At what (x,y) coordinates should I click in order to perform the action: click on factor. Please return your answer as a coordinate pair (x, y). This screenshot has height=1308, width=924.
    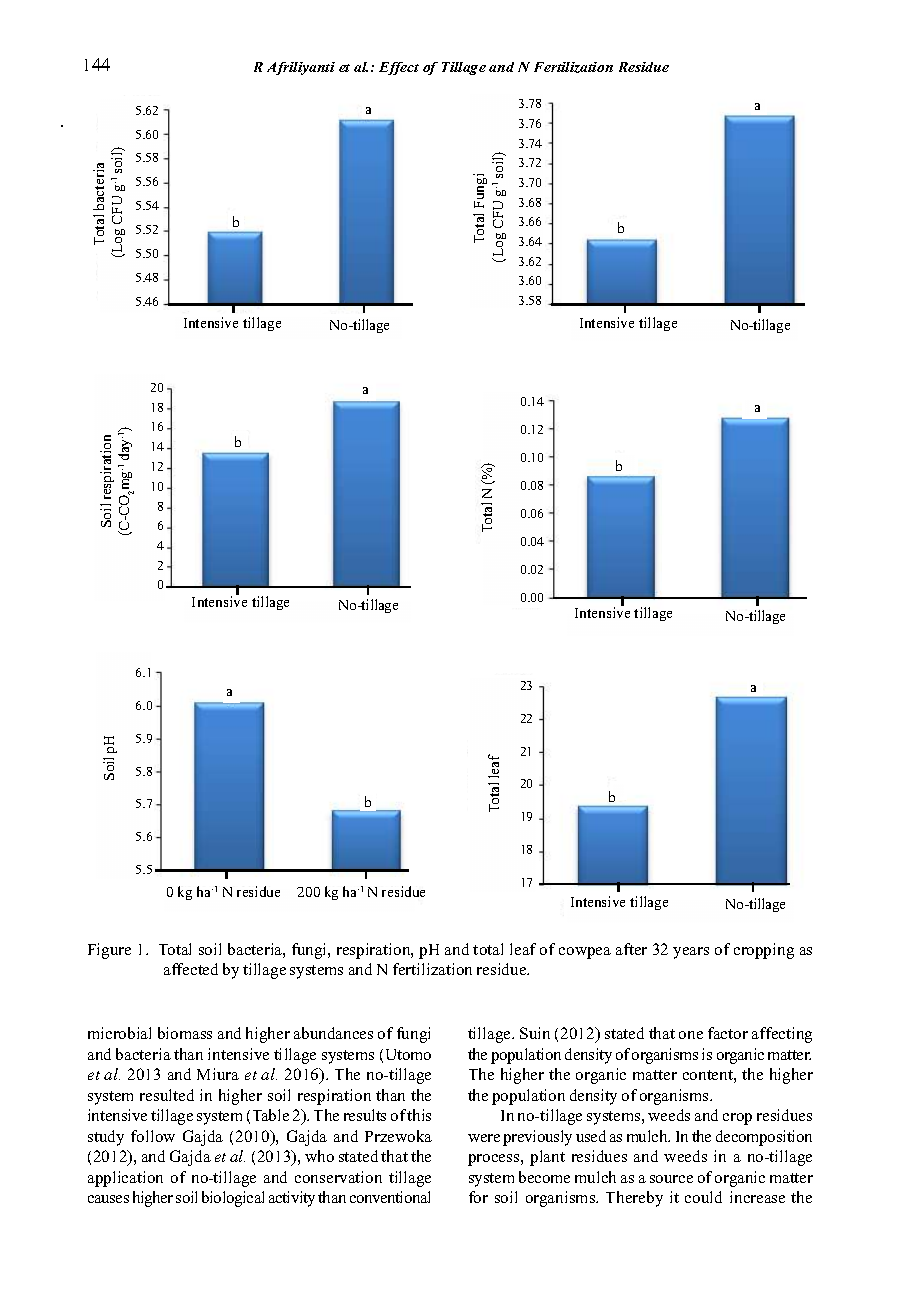
    Looking at the image, I should click on (728, 1033).
